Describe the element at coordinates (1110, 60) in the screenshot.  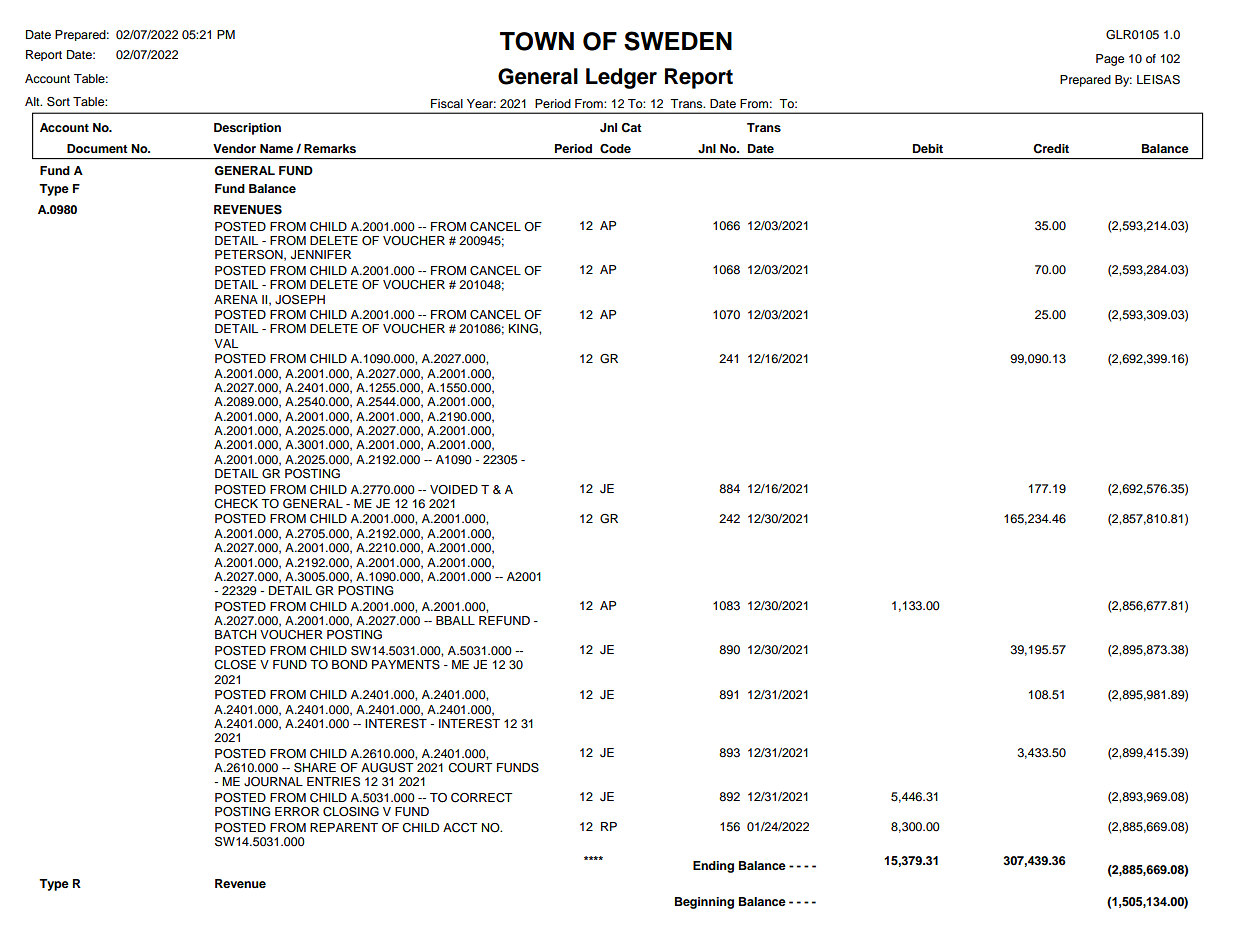
I see `Page` at that location.
